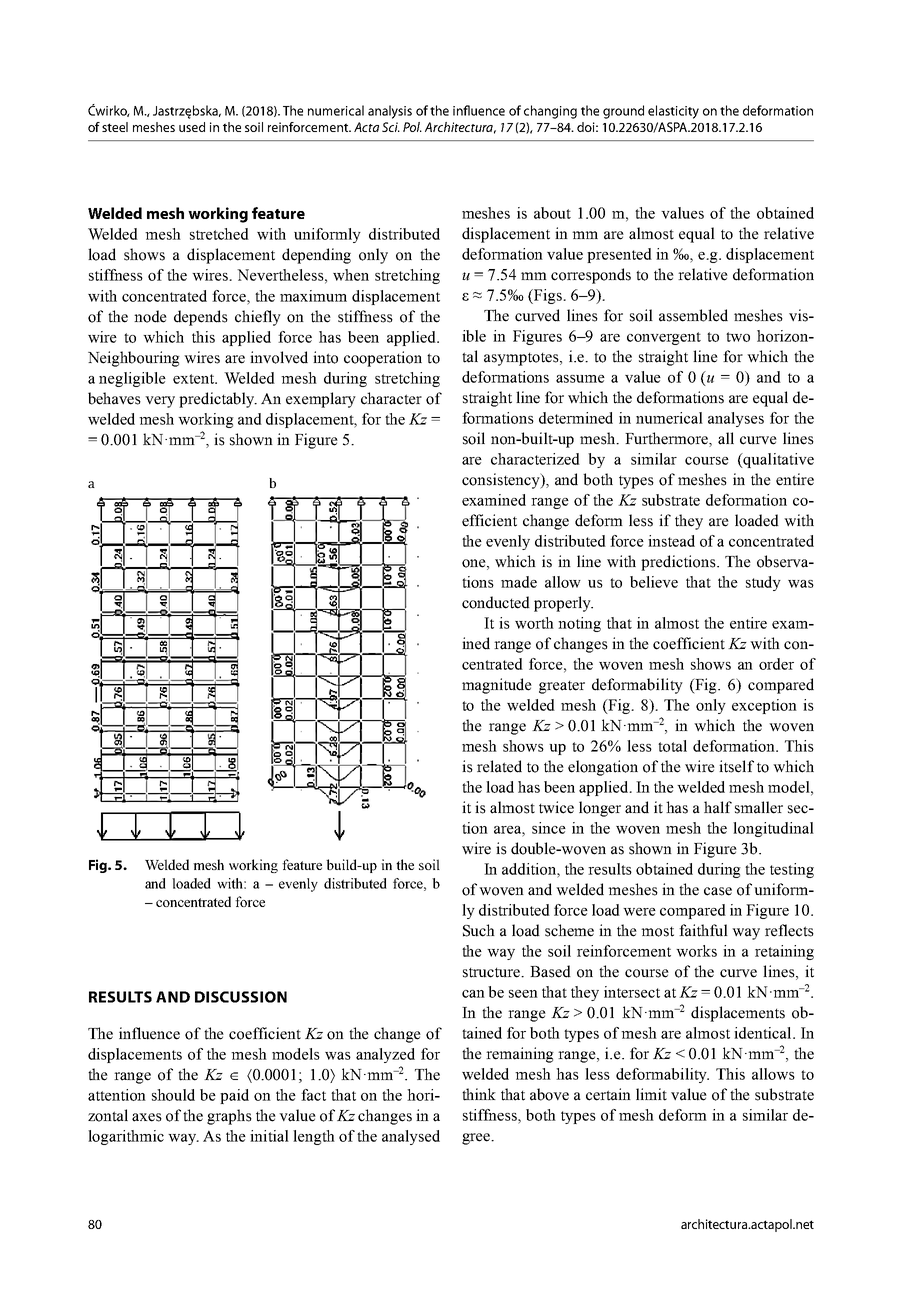 The image size is (924, 1308). Describe the element at coordinates (391, 127) in the page. I see `Sci` at that location.
